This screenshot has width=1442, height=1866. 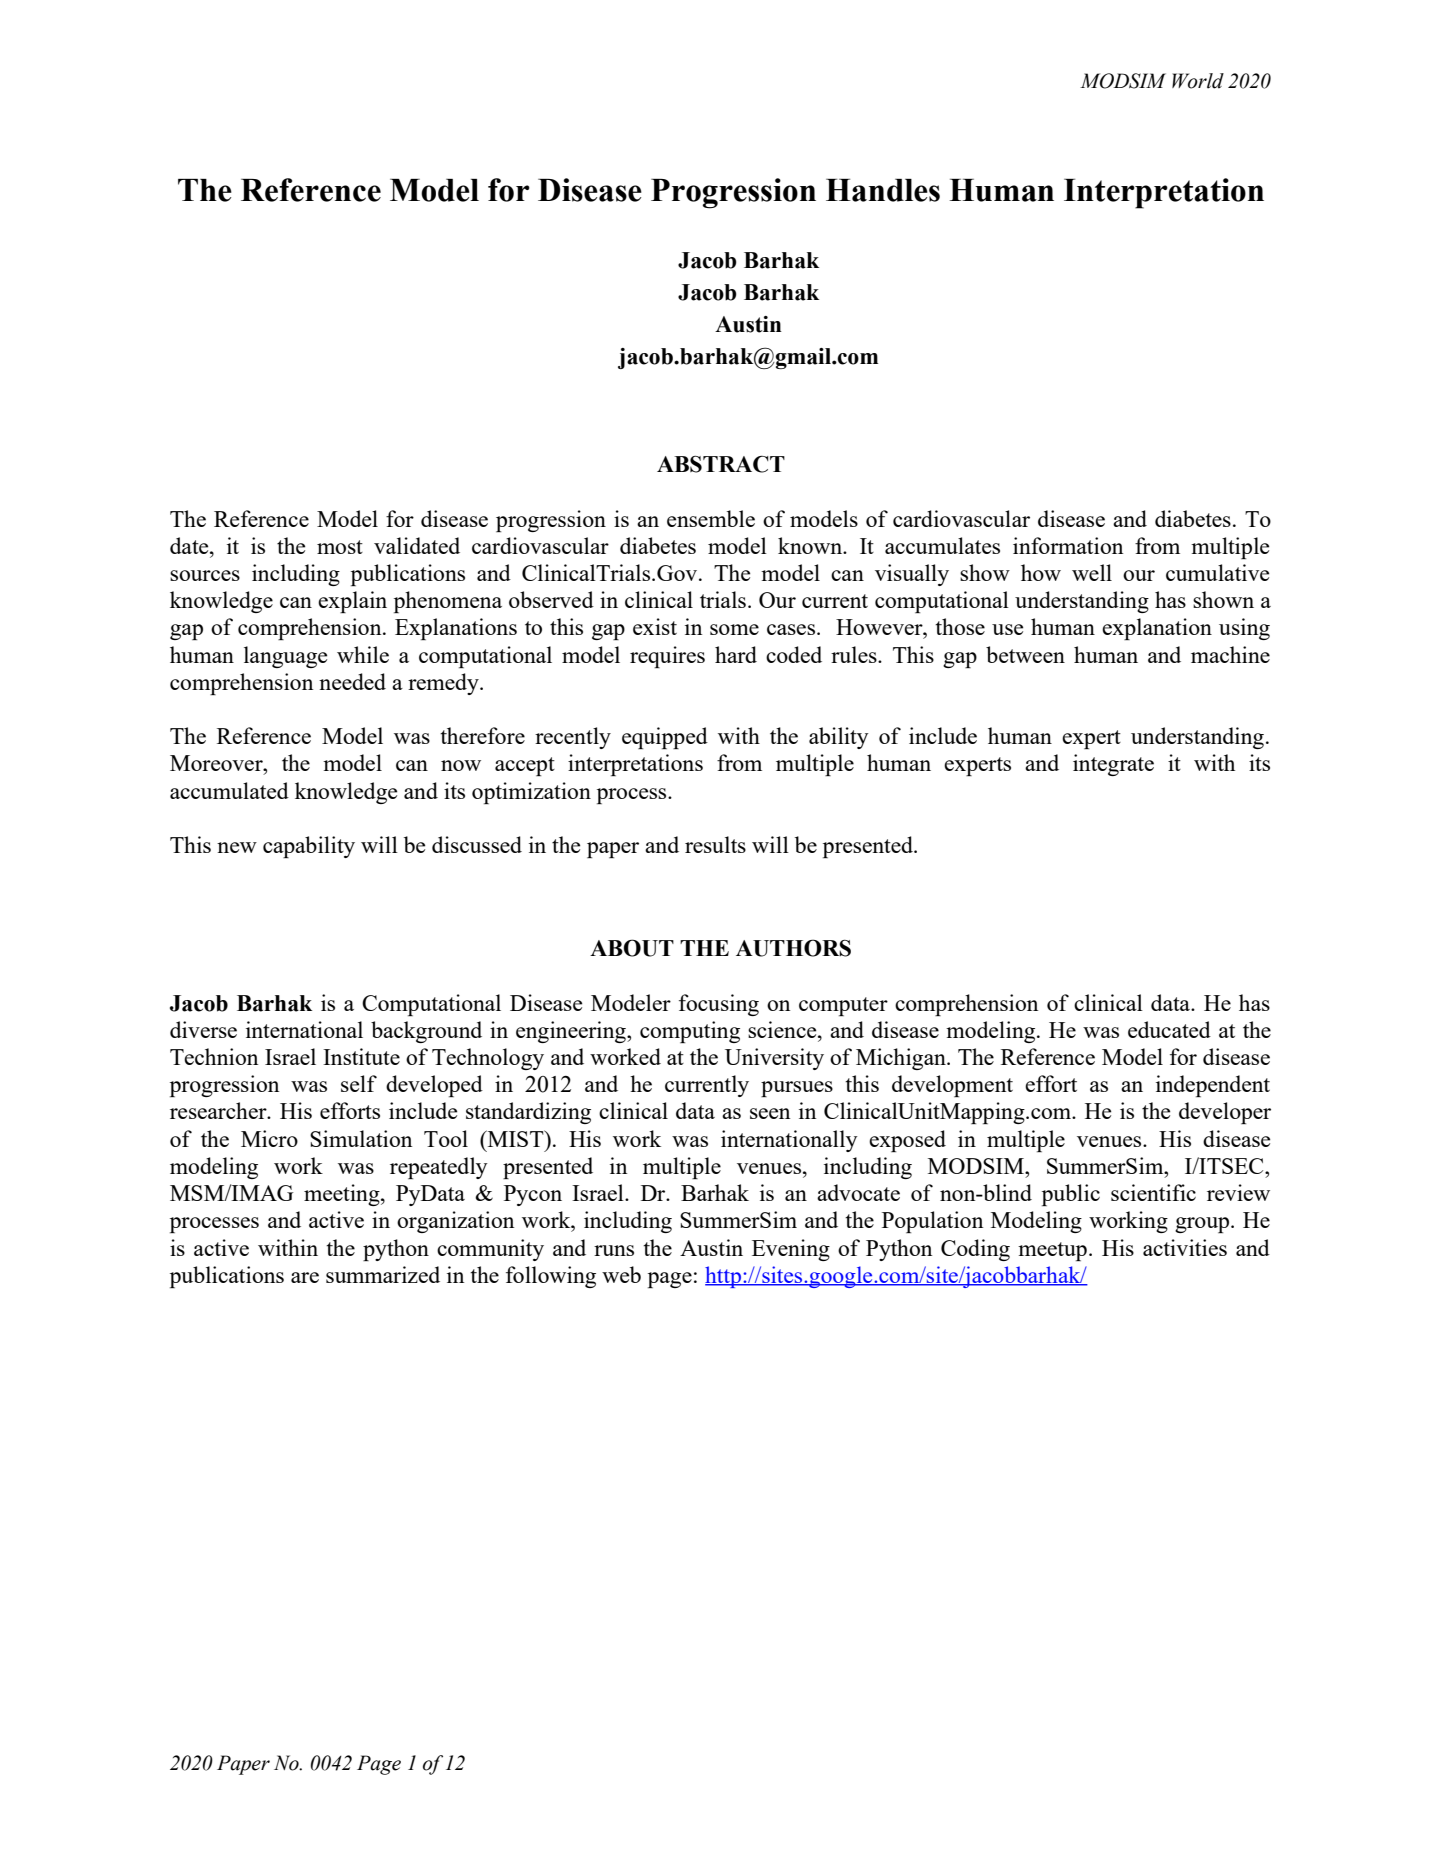 What do you see at coordinates (883, 190) in the screenshot?
I see `Handles` at bounding box center [883, 190].
